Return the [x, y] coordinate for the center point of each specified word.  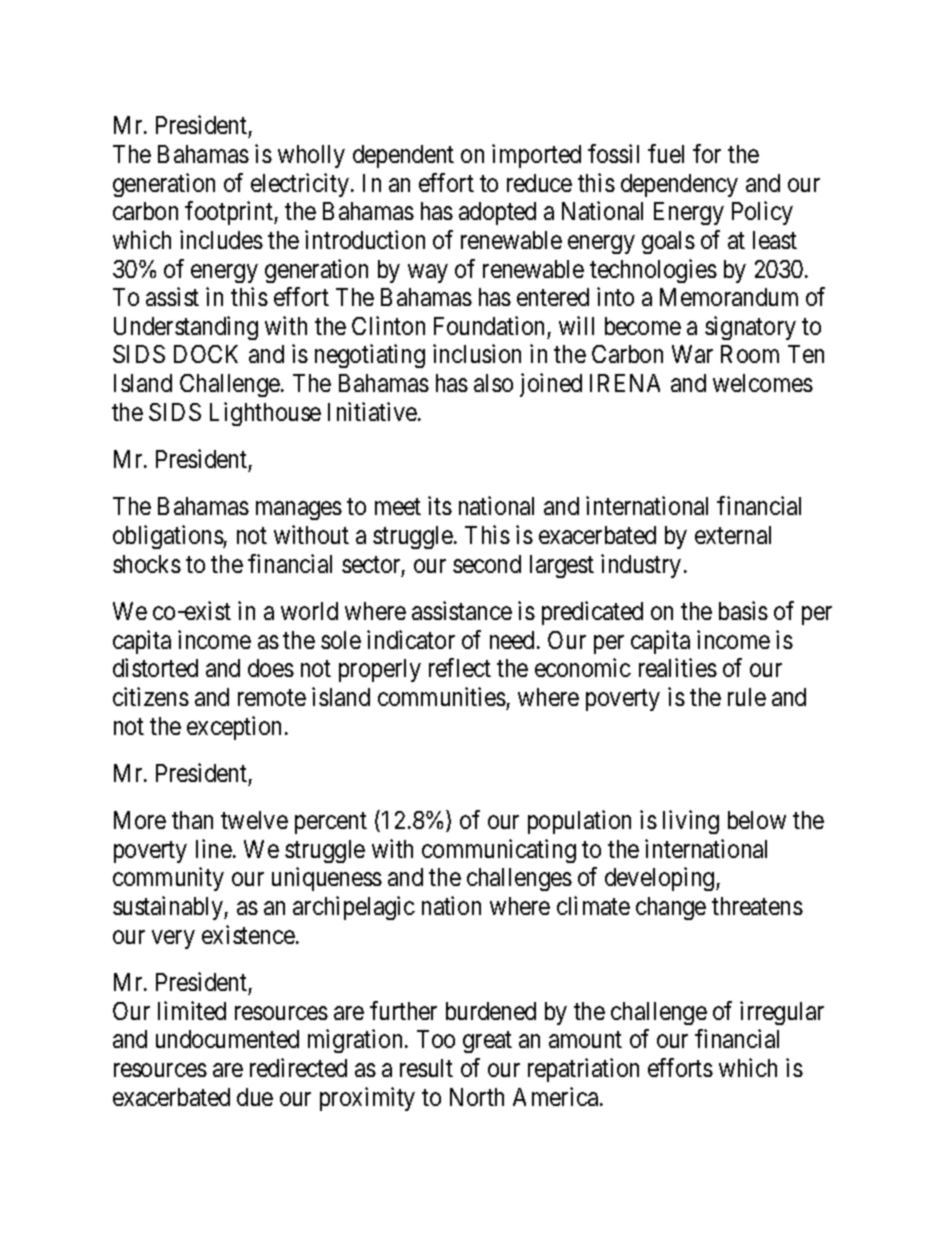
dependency [679, 185]
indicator [411, 639]
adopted [497, 213]
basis [743, 610]
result [426, 1068]
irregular [782, 1013]
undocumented [227, 1039]
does [271, 668]
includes [221, 239]
